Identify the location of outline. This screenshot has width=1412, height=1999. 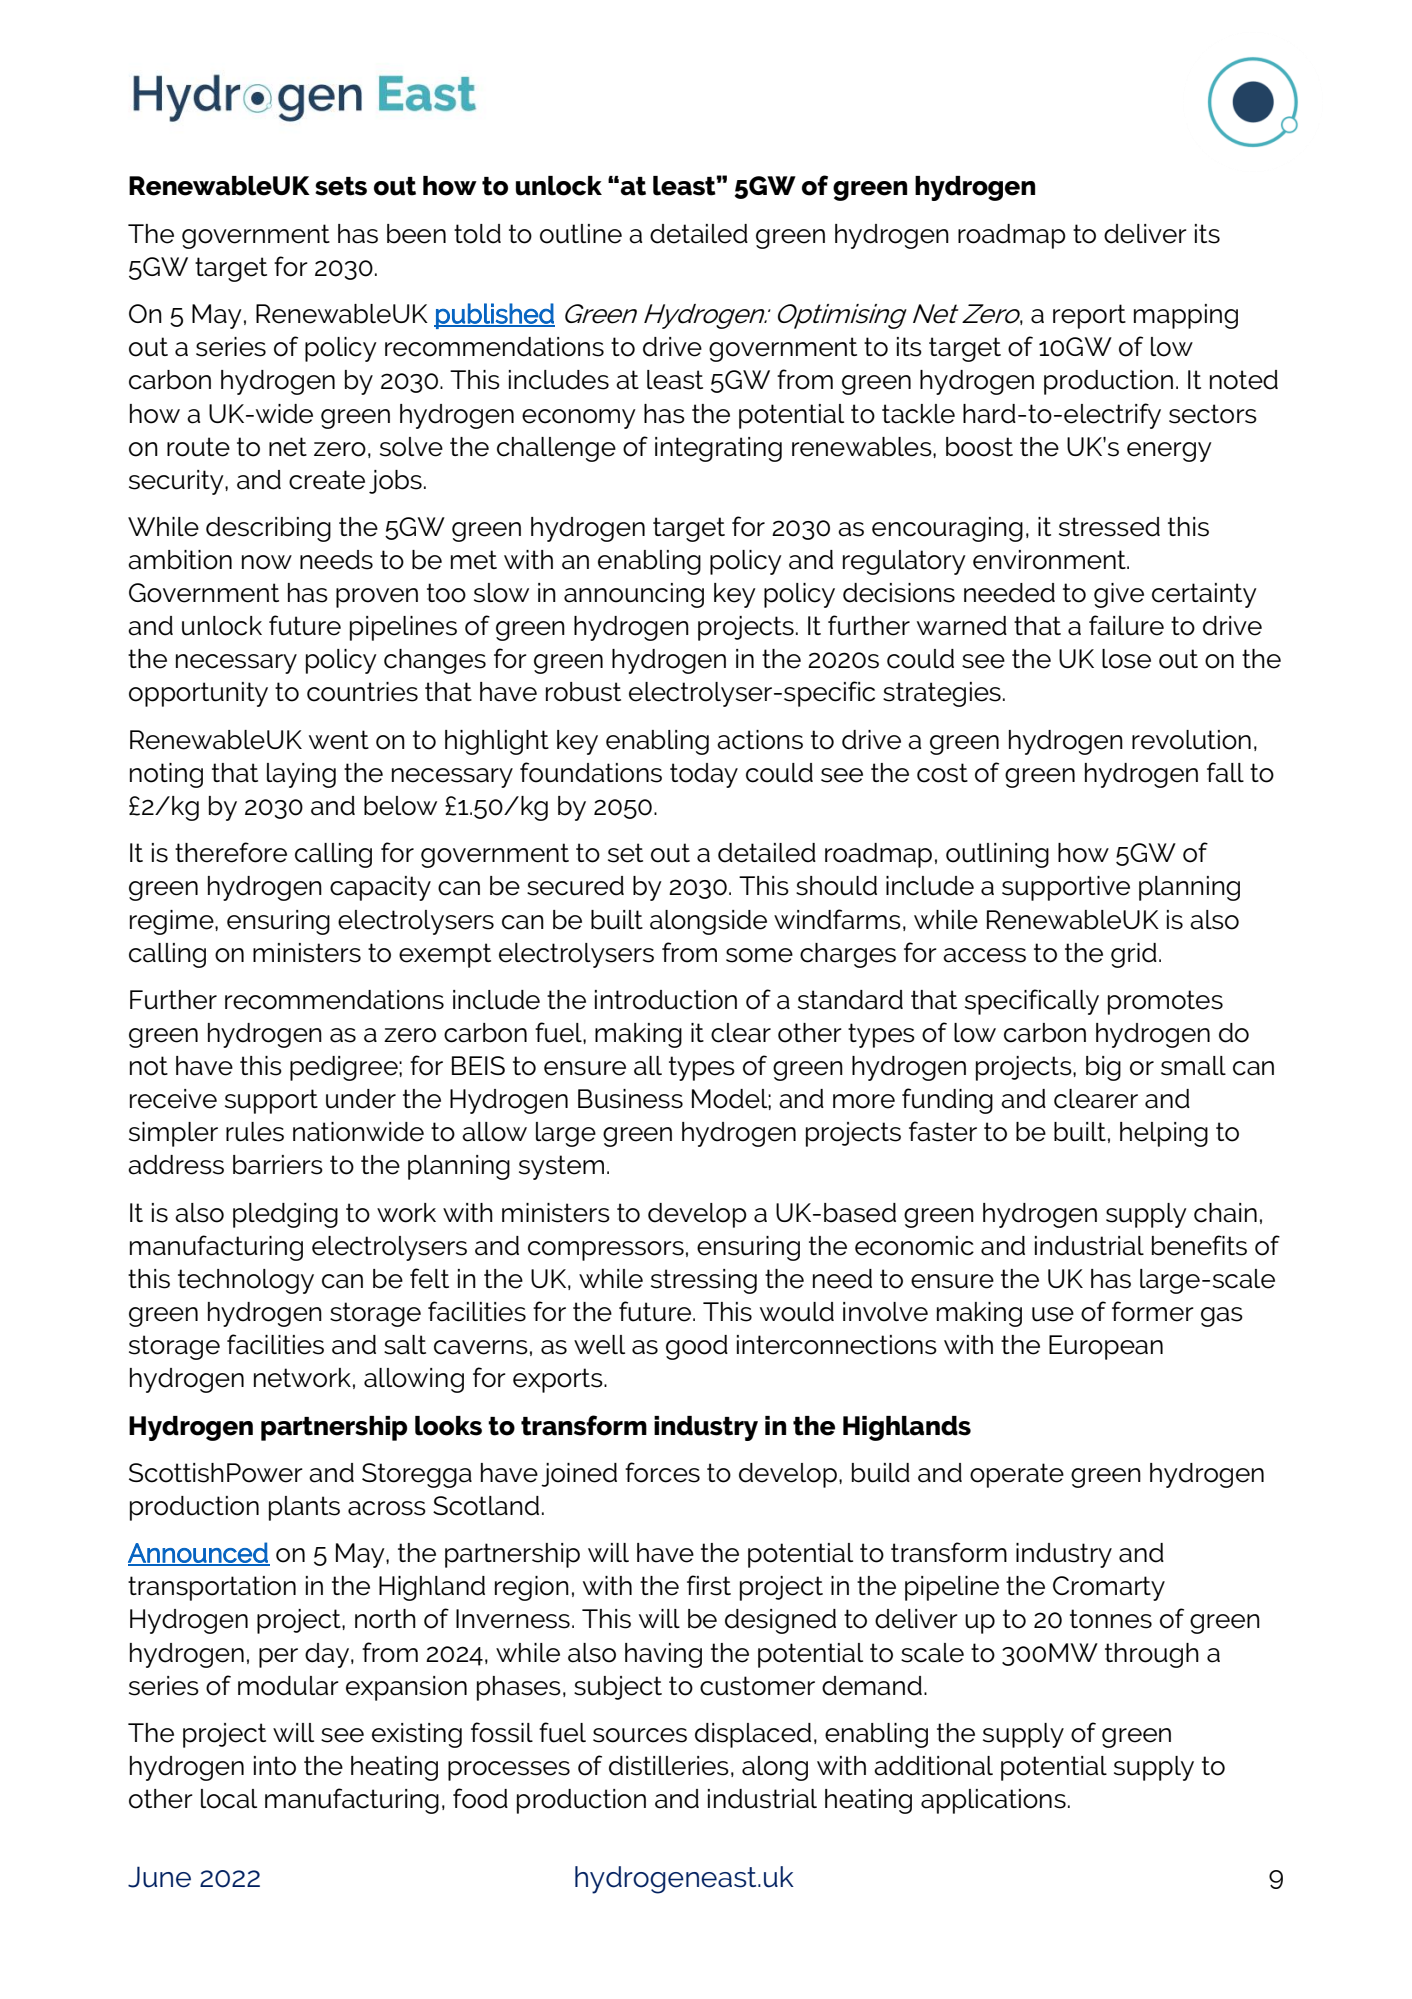
(581, 234).
